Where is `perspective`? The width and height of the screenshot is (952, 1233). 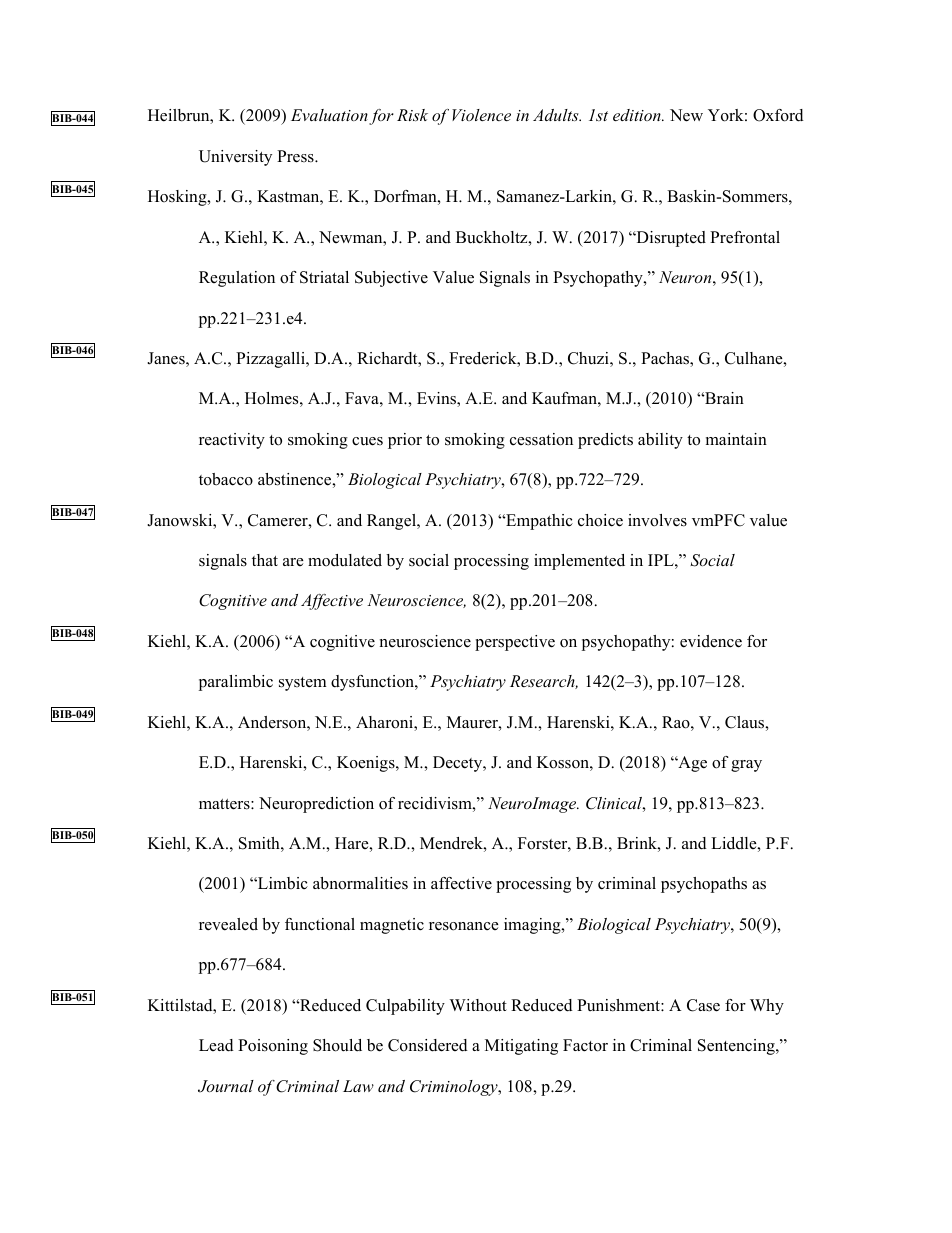
perspective is located at coordinates (515, 643).
